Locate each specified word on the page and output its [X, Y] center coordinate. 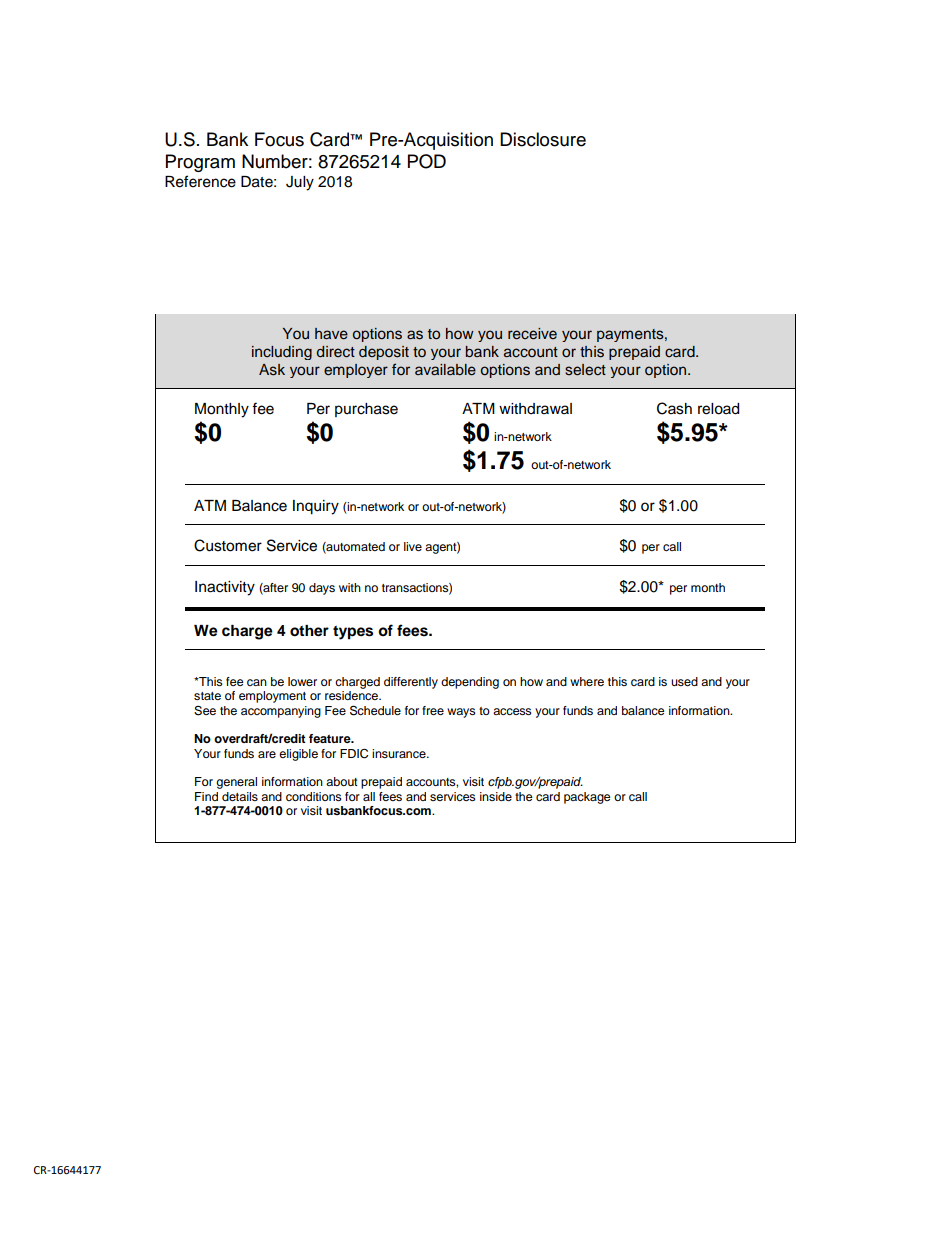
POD [427, 161]
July [300, 183]
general [236, 783]
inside [496, 796]
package [587, 798]
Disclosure [543, 139]
